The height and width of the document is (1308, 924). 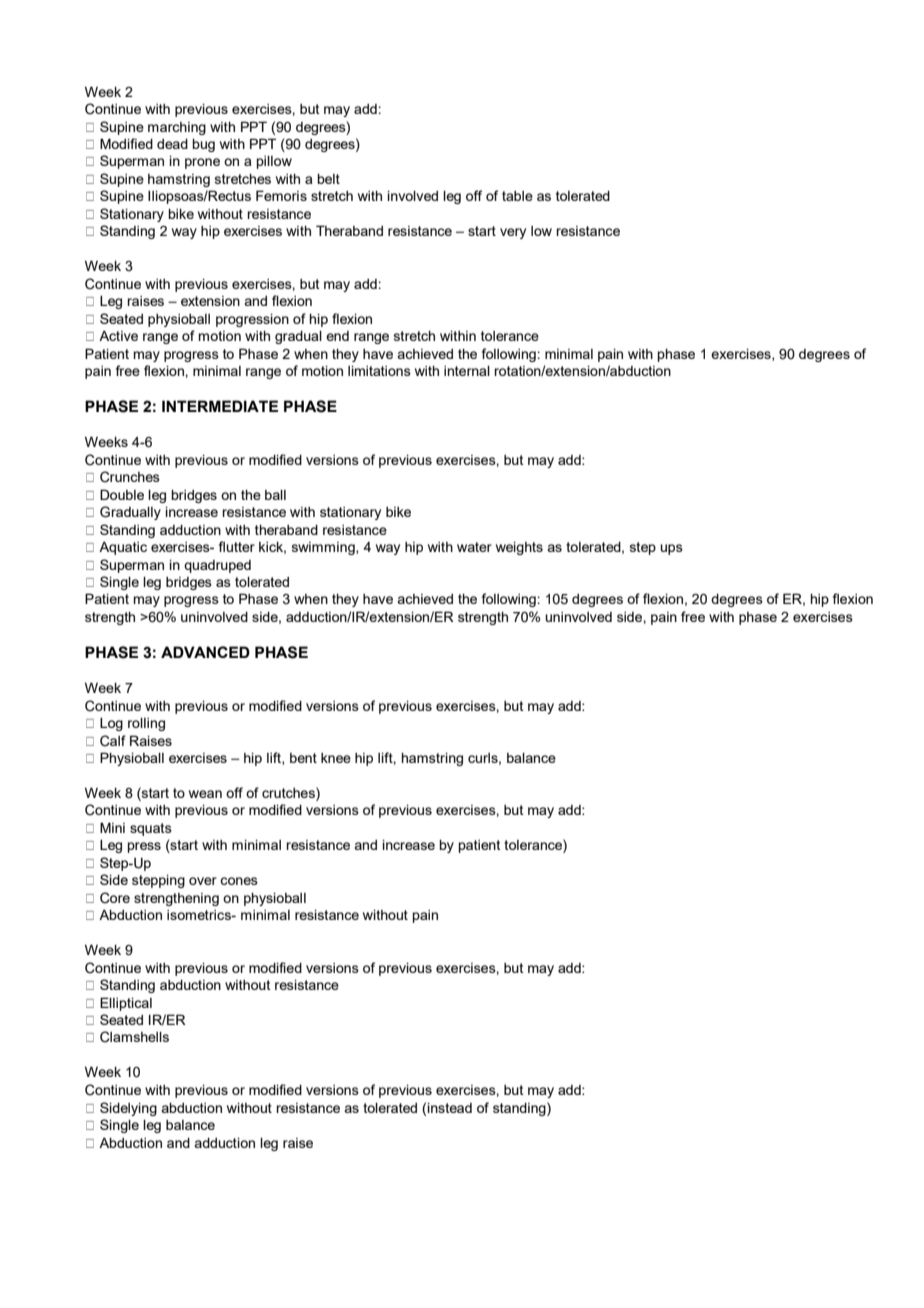 I want to click on INTERMEDIATE, so click(x=220, y=406).
